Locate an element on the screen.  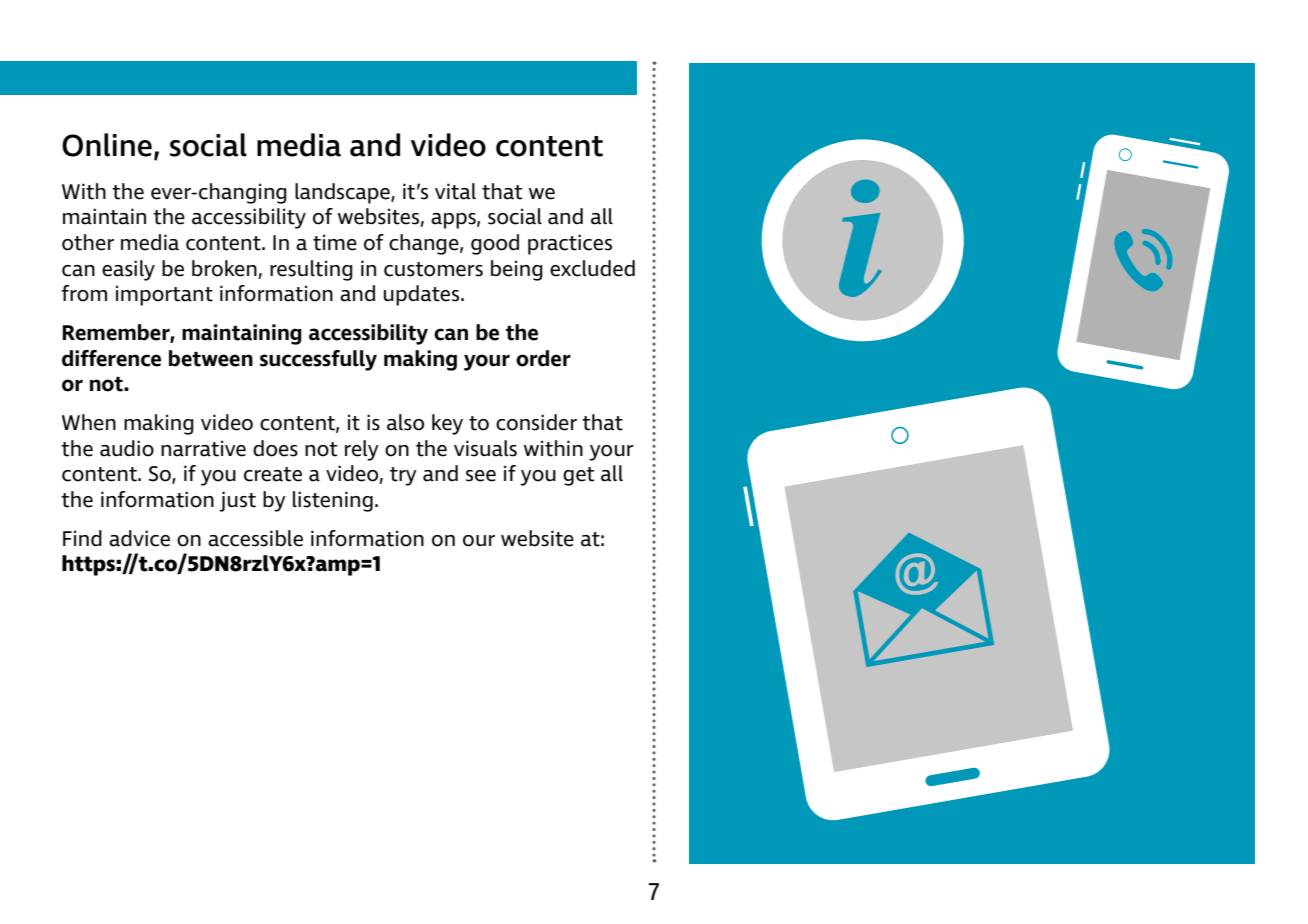
updates is located at coordinates (423, 295).
